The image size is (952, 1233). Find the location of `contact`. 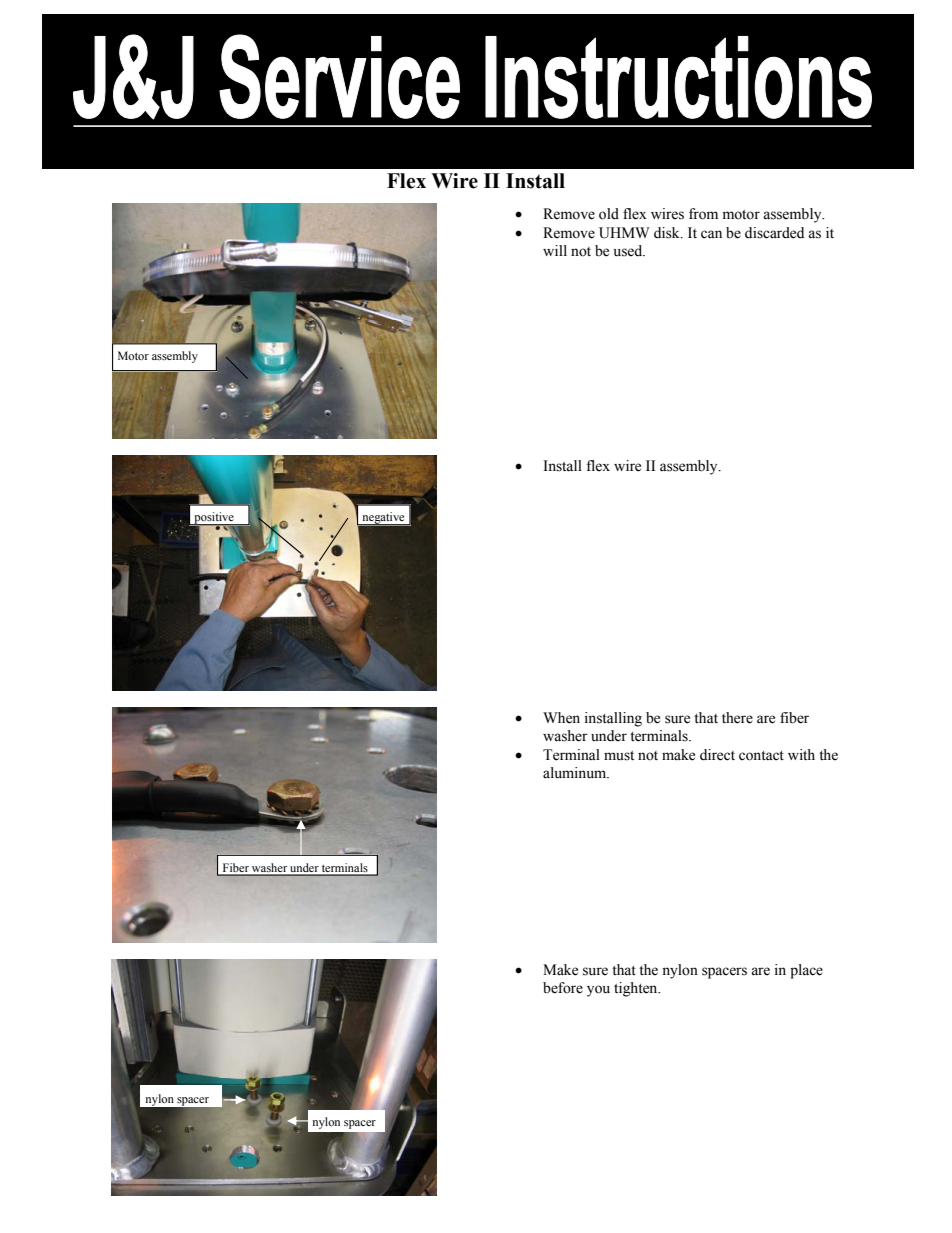

contact is located at coordinates (761, 756).
